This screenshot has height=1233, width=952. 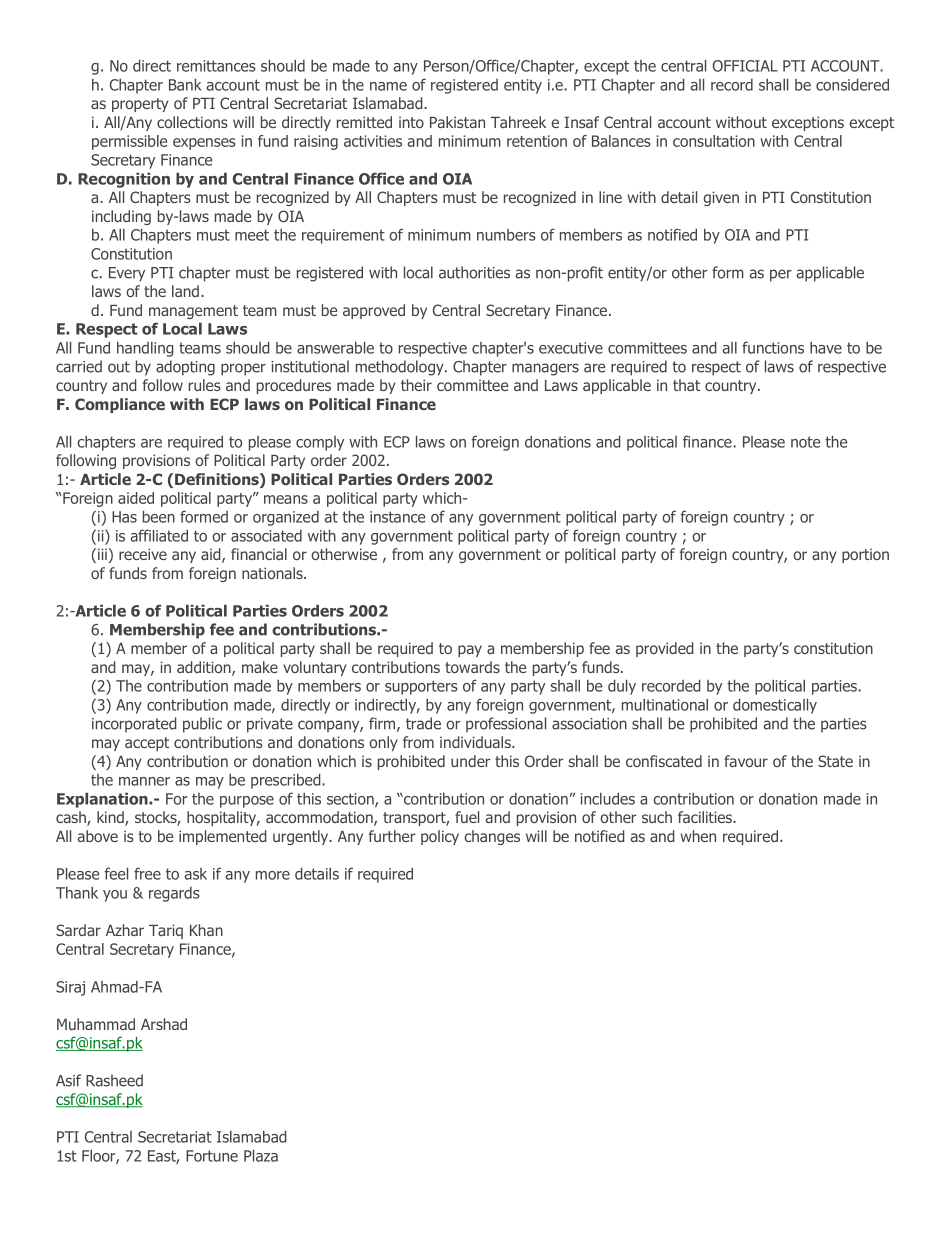 I want to click on Fortune, so click(x=212, y=1156).
